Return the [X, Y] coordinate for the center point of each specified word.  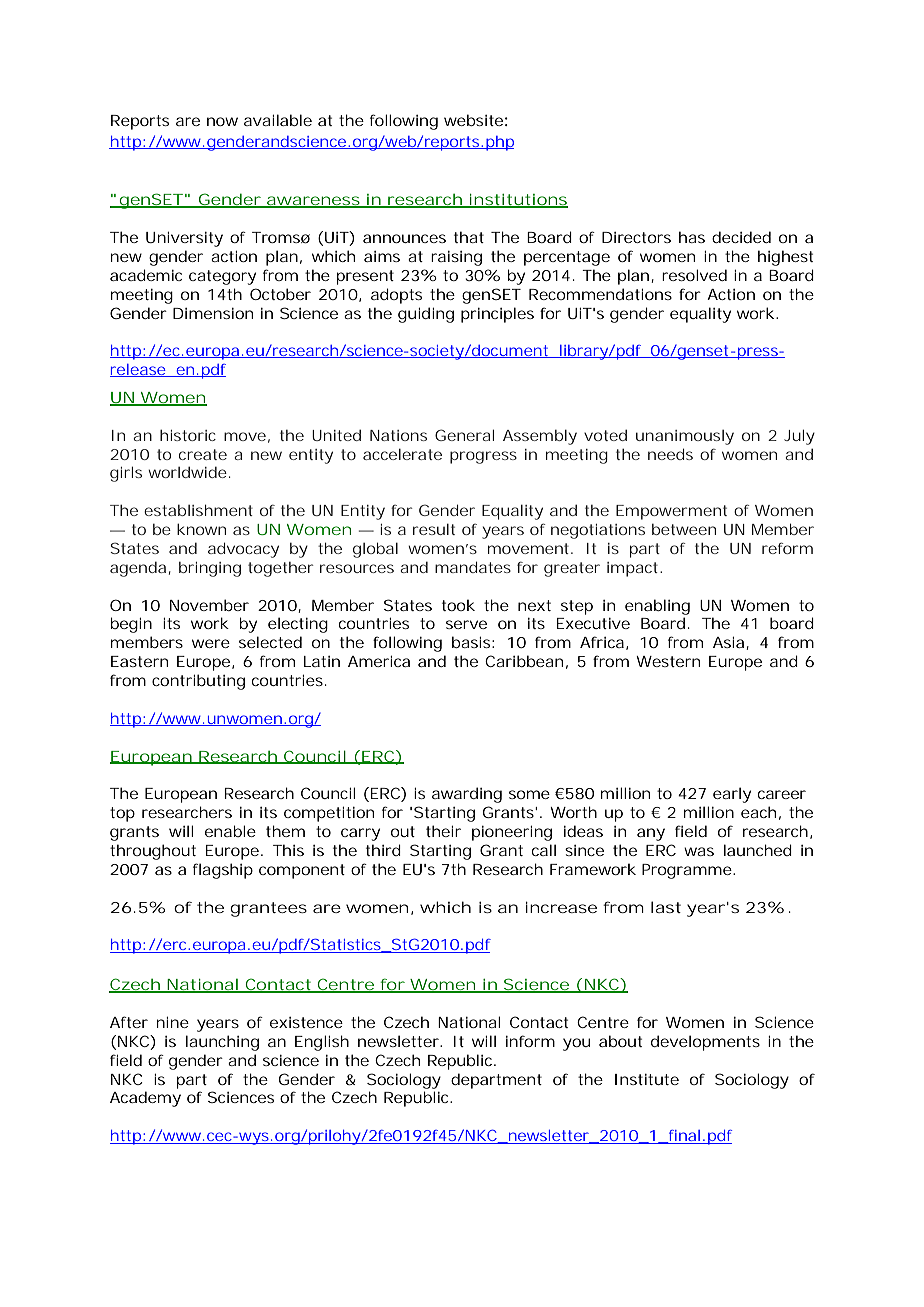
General [464, 435]
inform [530, 1041]
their [443, 831]
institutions [517, 201]
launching [222, 1043]
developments [705, 1043]
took [458, 605]
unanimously [685, 437]
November [209, 605]
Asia [728, 642]
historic [188, 435]
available [278, 120]
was [699, 851]
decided [741, 237]
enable [230, 831]
